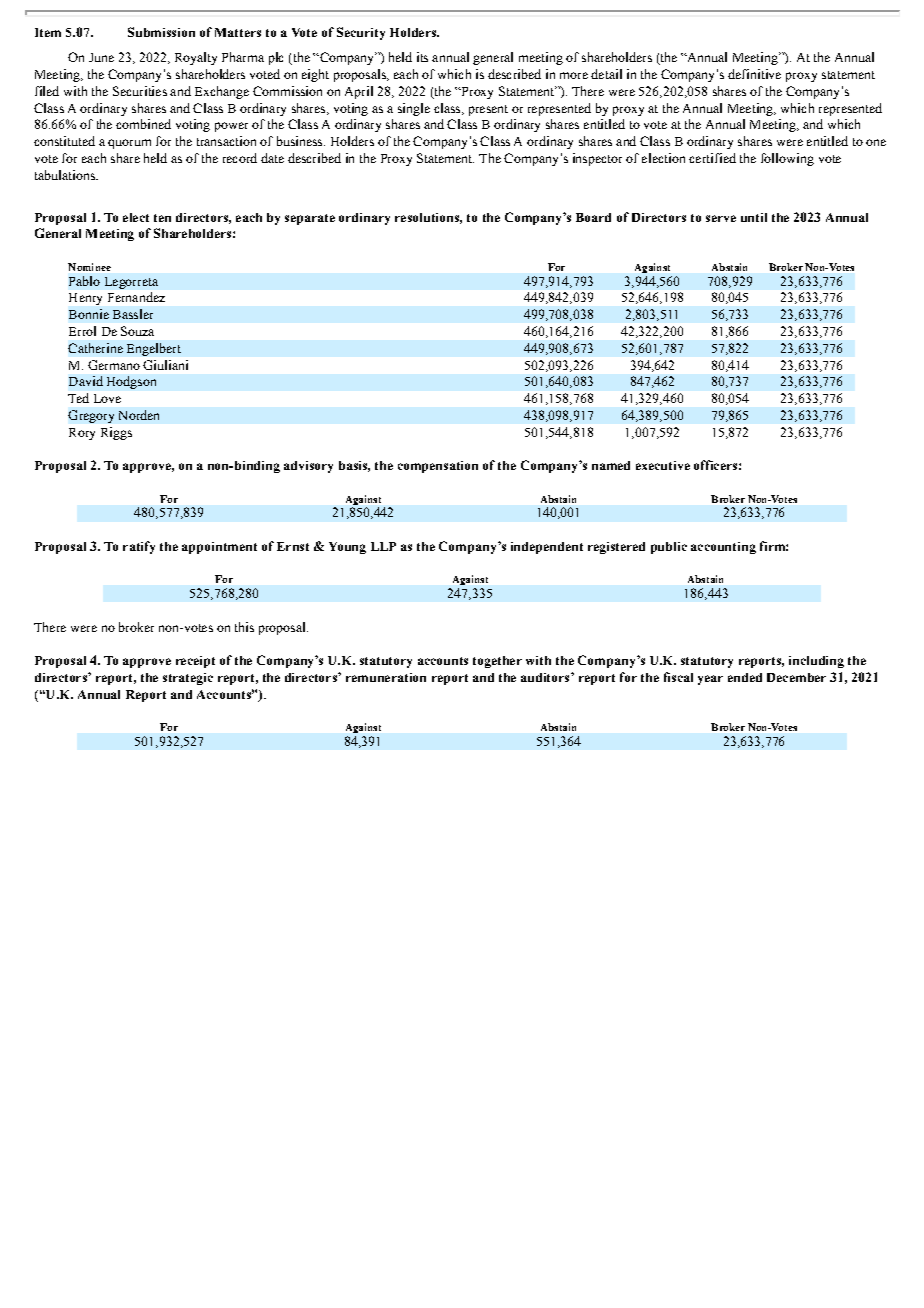 Image resolution: width=924 pixels, height=1308 pixels. Describe the element at coordinates (754, 217) in the image. I see `until` at that location.
